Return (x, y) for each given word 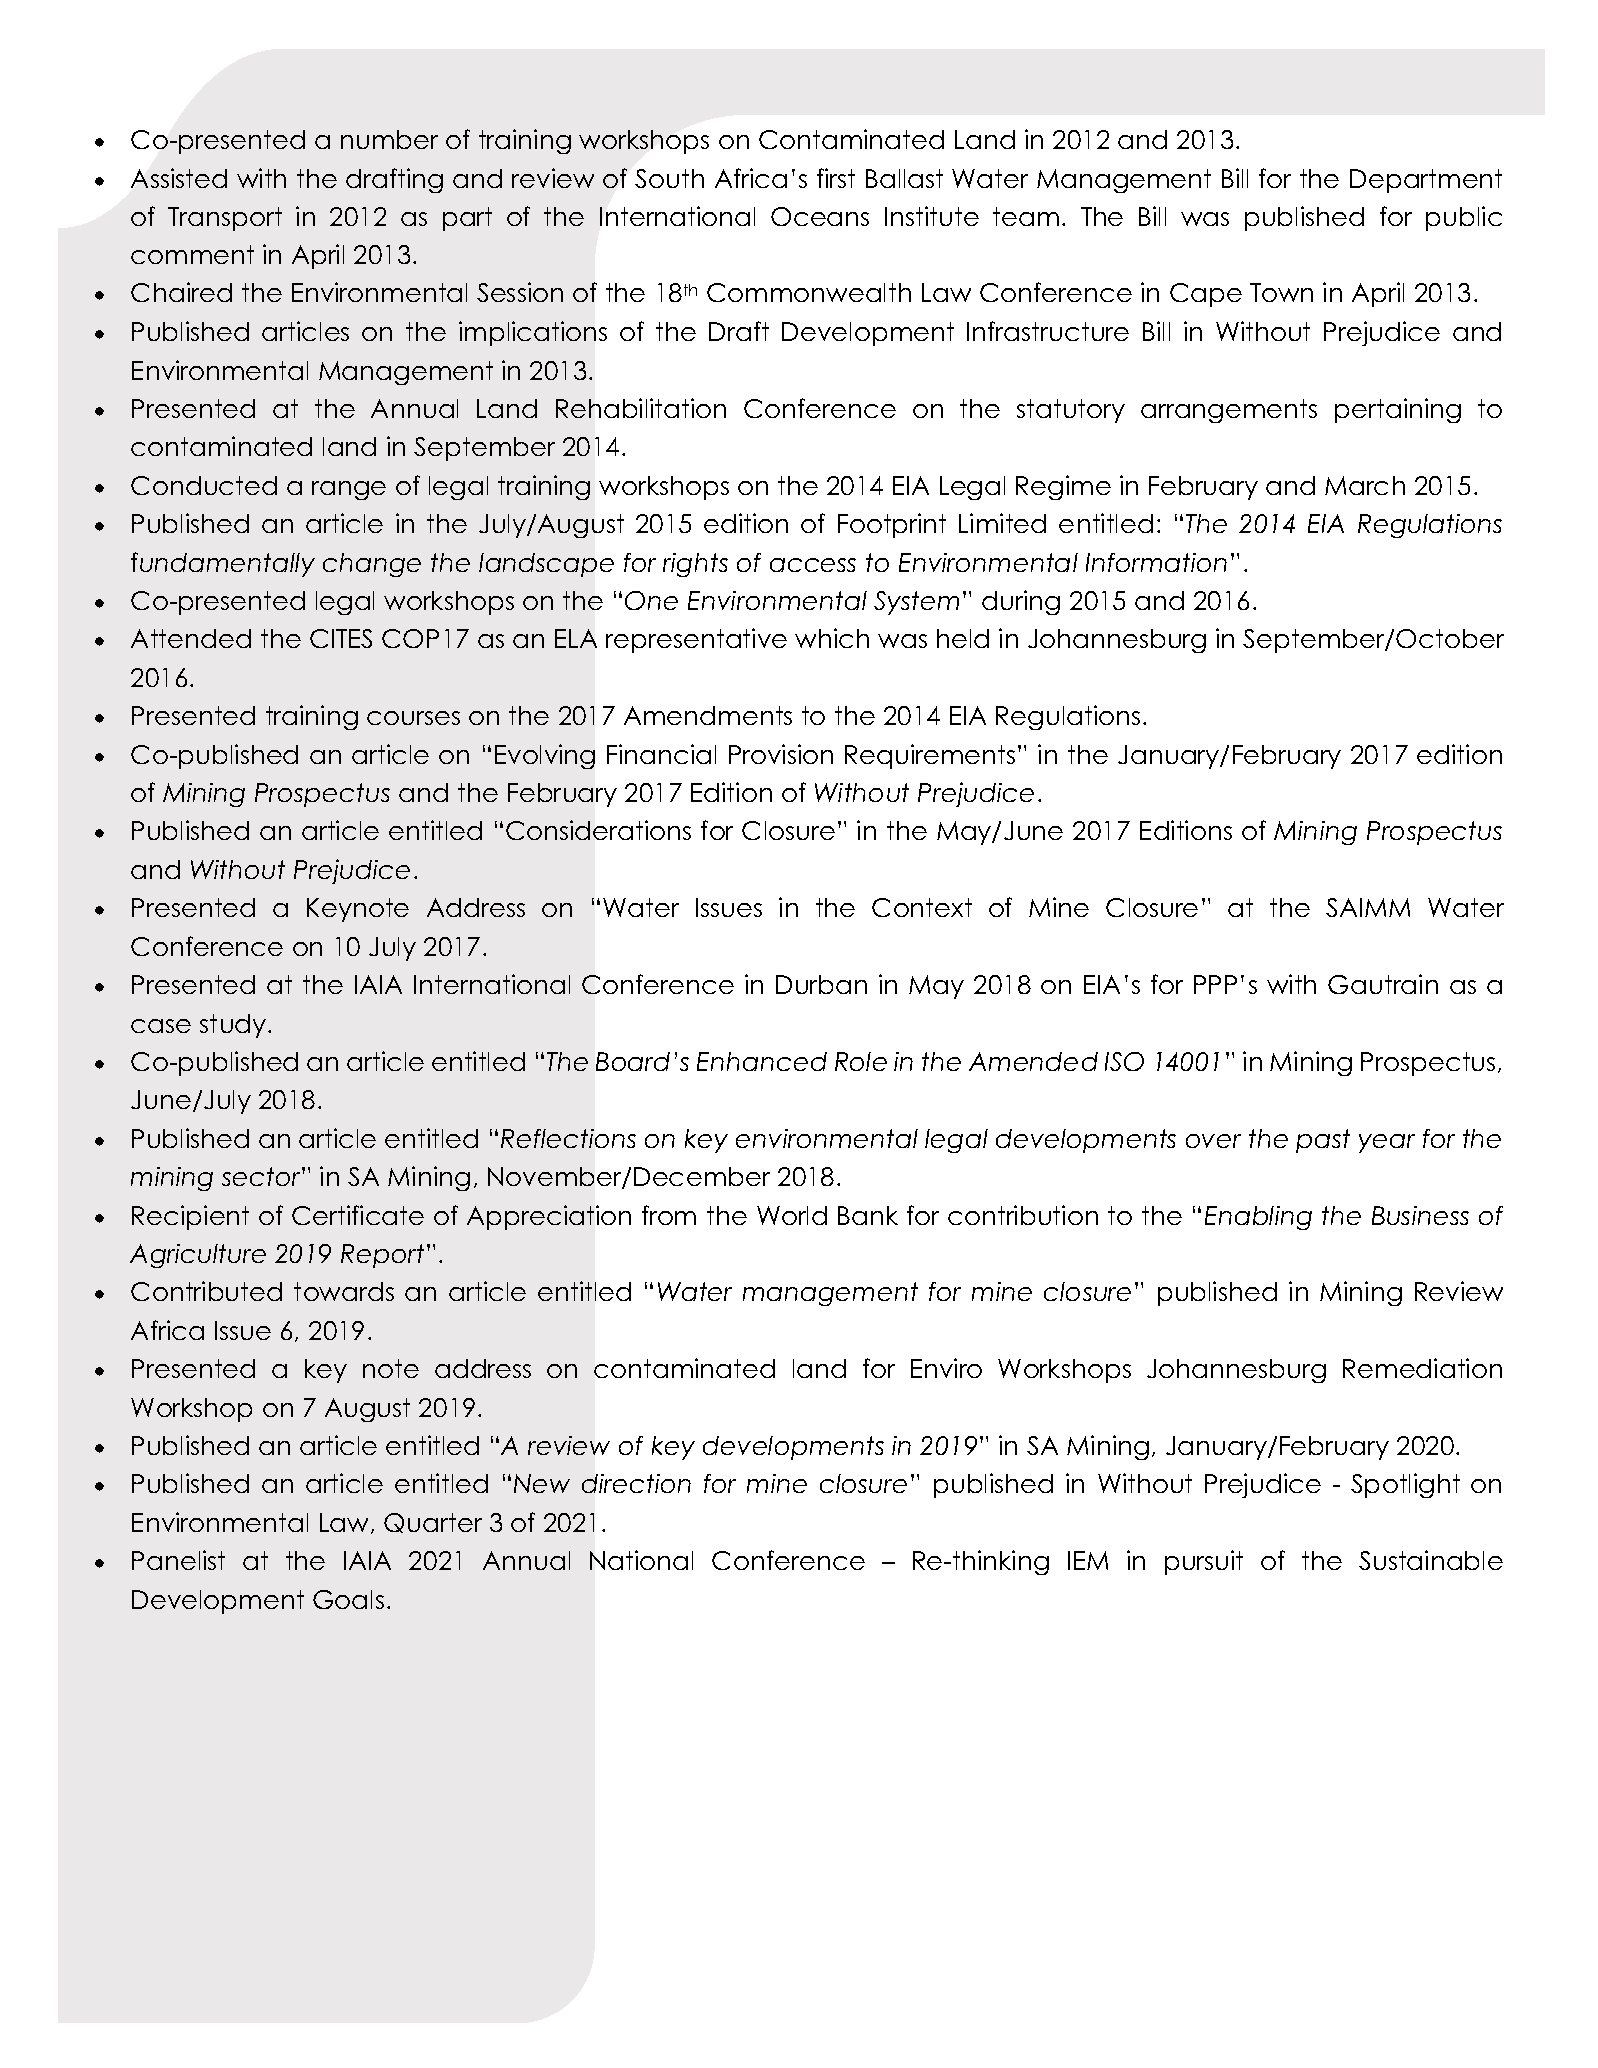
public (1464, 218)
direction (636, 1483)
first (836, 178)
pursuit (1204, 1562)
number (389, 139)
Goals (348, 1599)
